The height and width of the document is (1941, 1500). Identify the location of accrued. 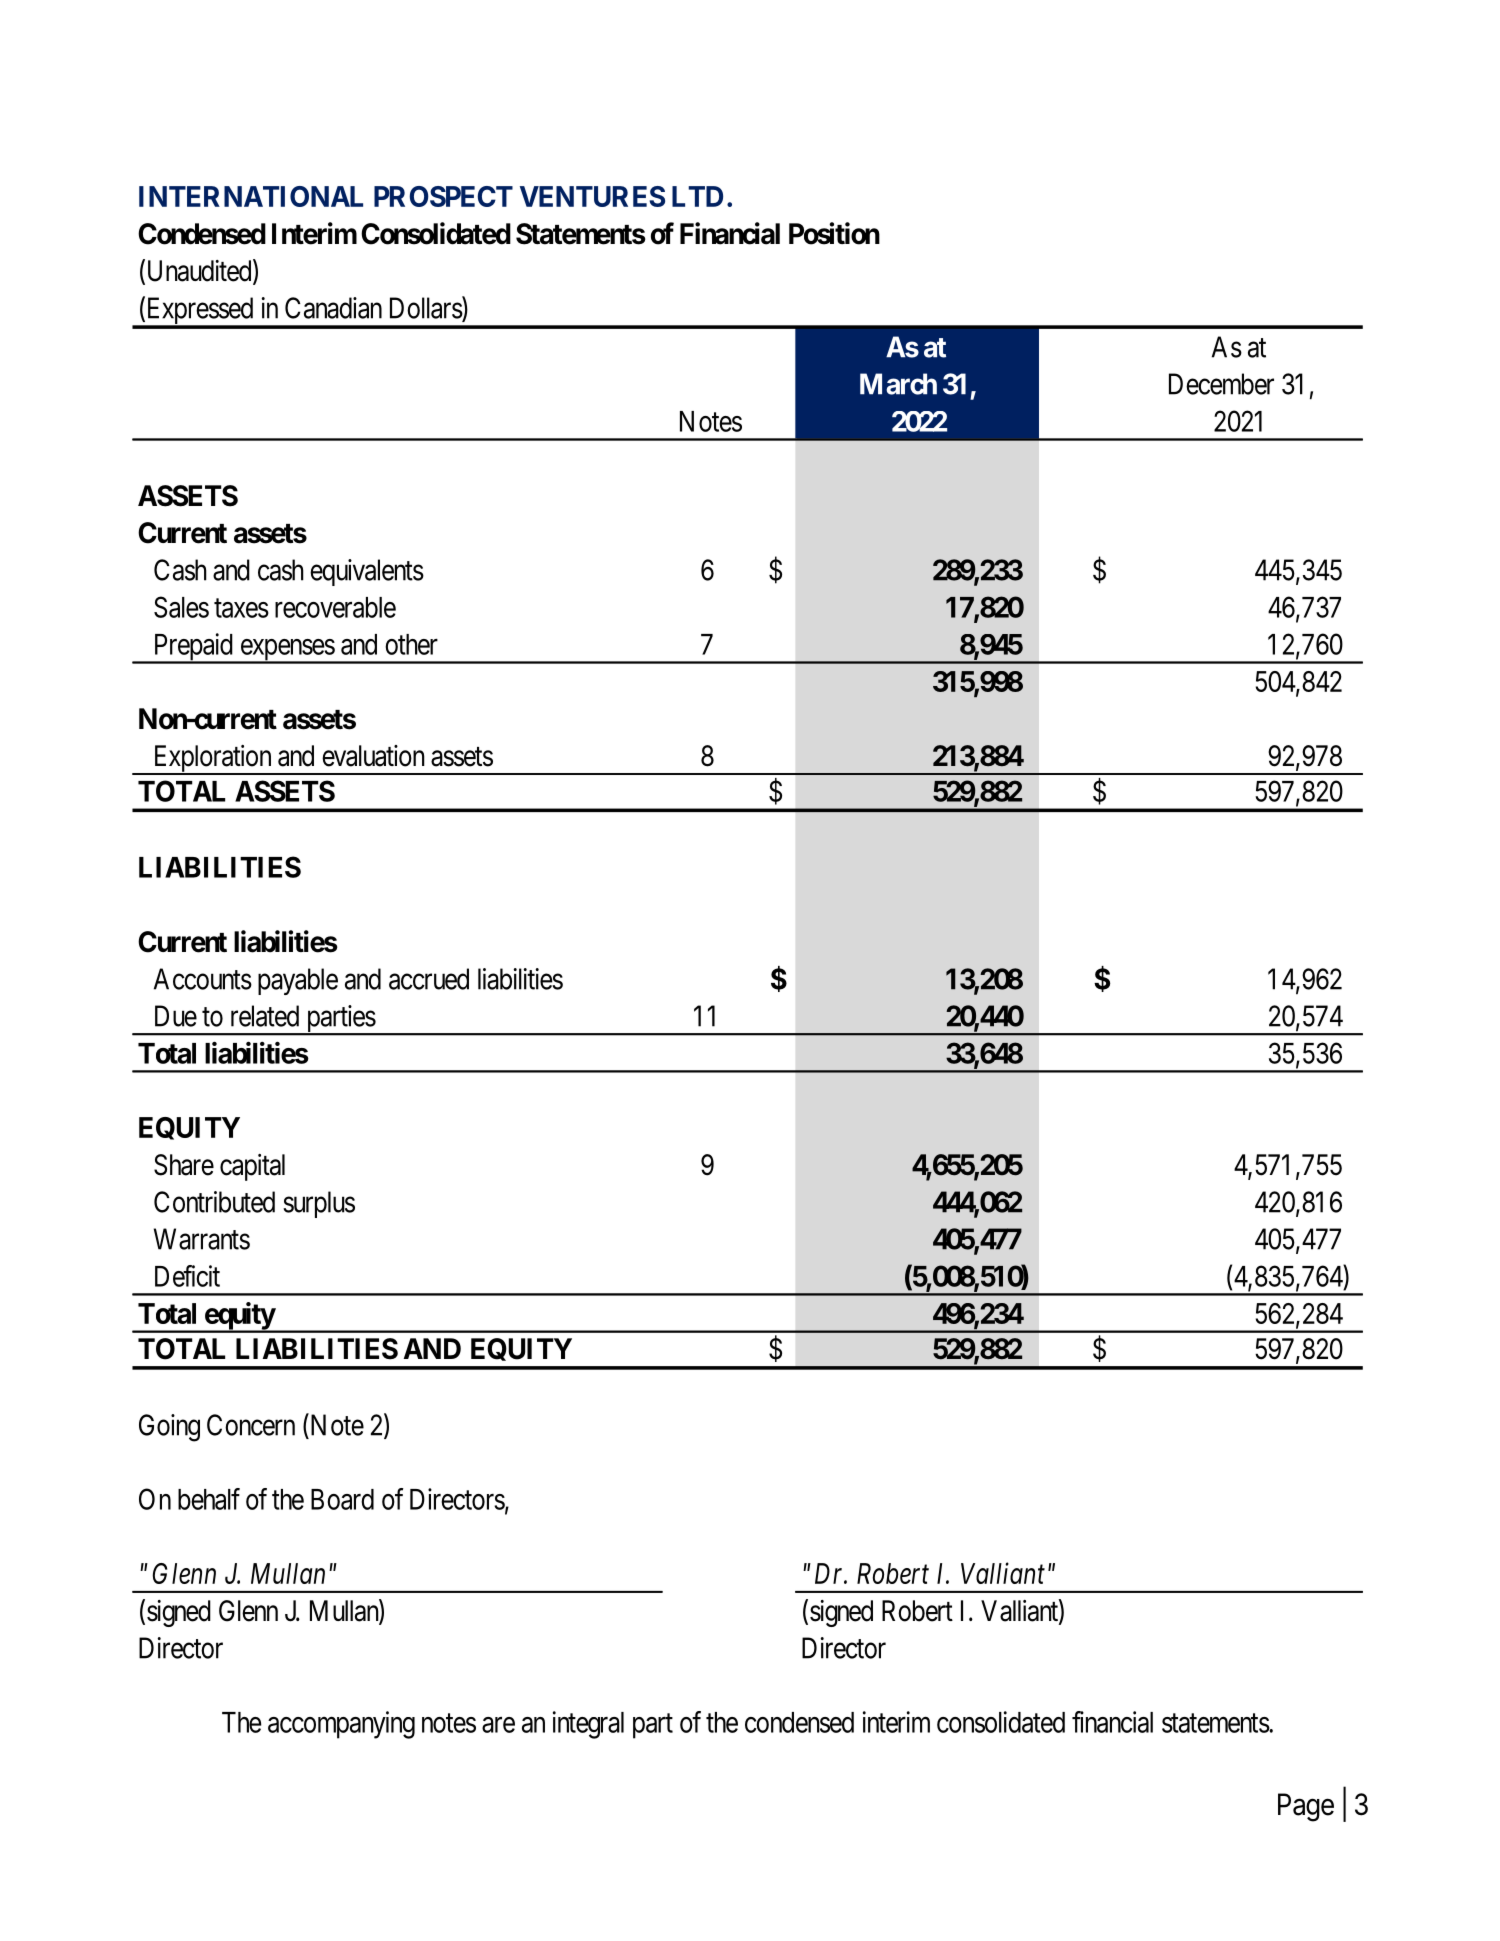
(429, 979).
